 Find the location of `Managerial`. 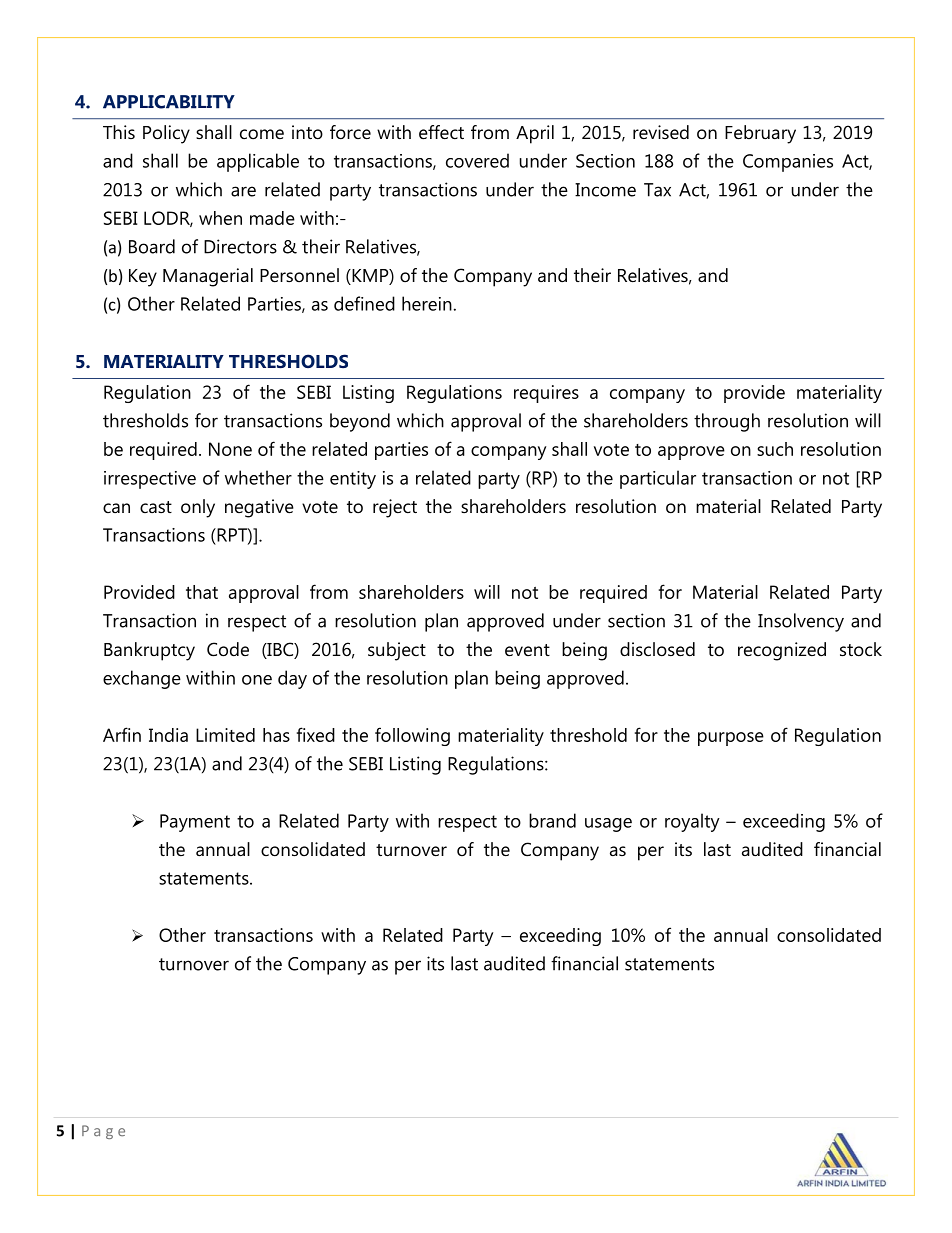

Managerial is located at coordinates (208, 277).
